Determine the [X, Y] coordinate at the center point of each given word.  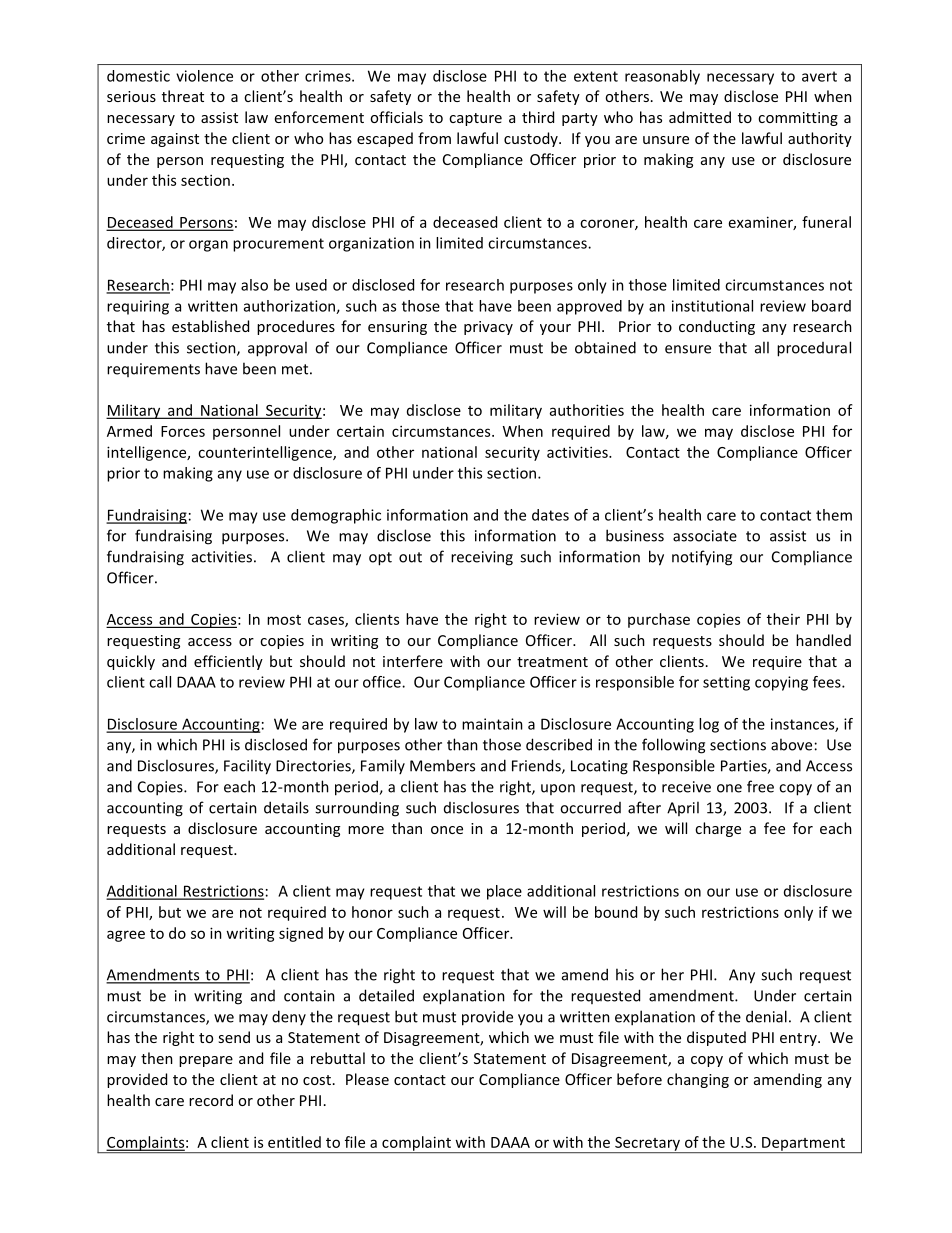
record [211, 1100]
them [834, 515]
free [760, 786]
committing [798, 119]
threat [183, 96]
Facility [247, 767]
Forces [183, 431]
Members [442, 765]
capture [475, 119]
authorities [587, 410]
